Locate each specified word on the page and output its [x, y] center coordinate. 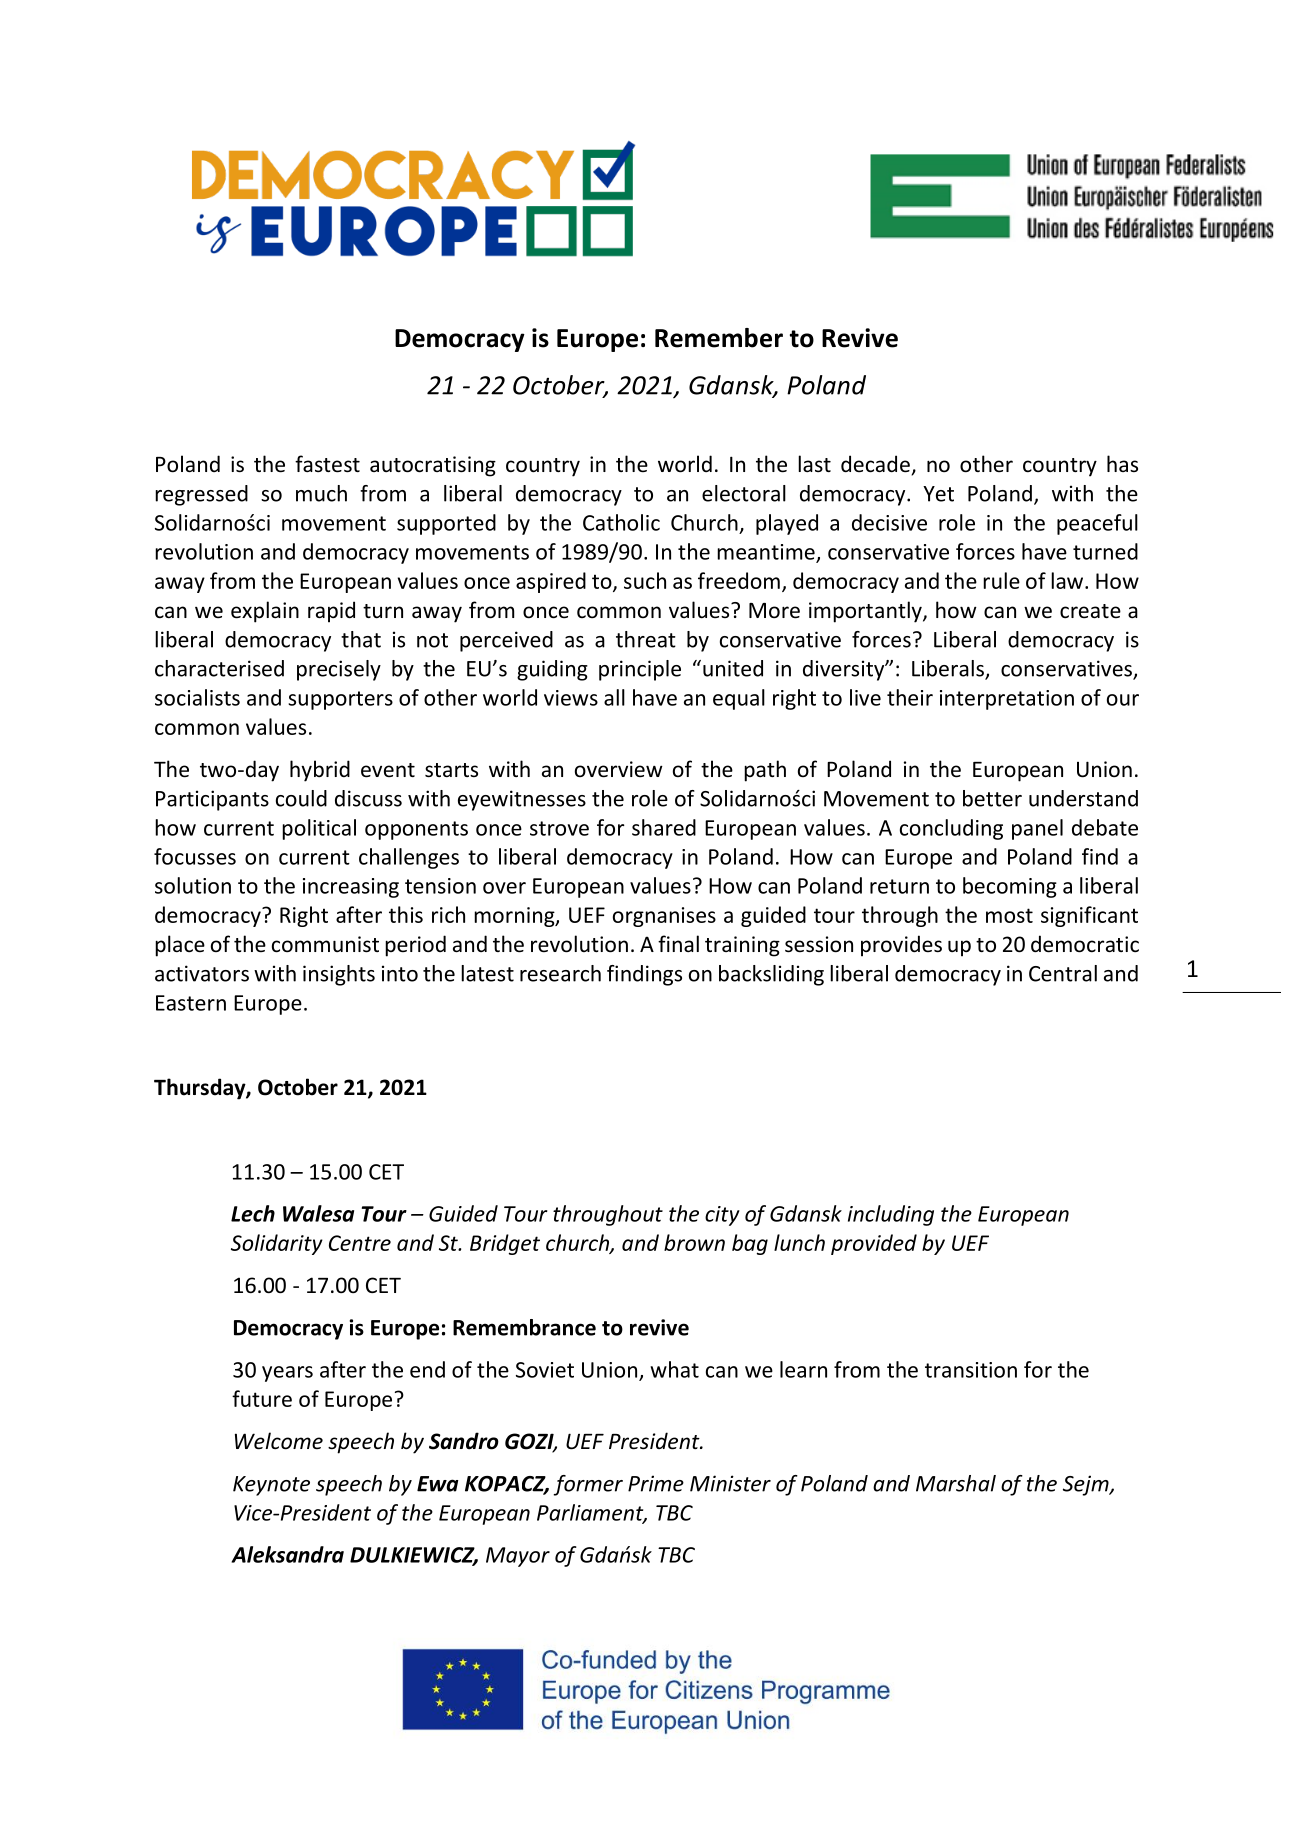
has [1122, 463]
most [1009, 915]
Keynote [271, 1486]
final [678, 943]
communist [325, 944]
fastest [327, 464]
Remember [719, 338]
